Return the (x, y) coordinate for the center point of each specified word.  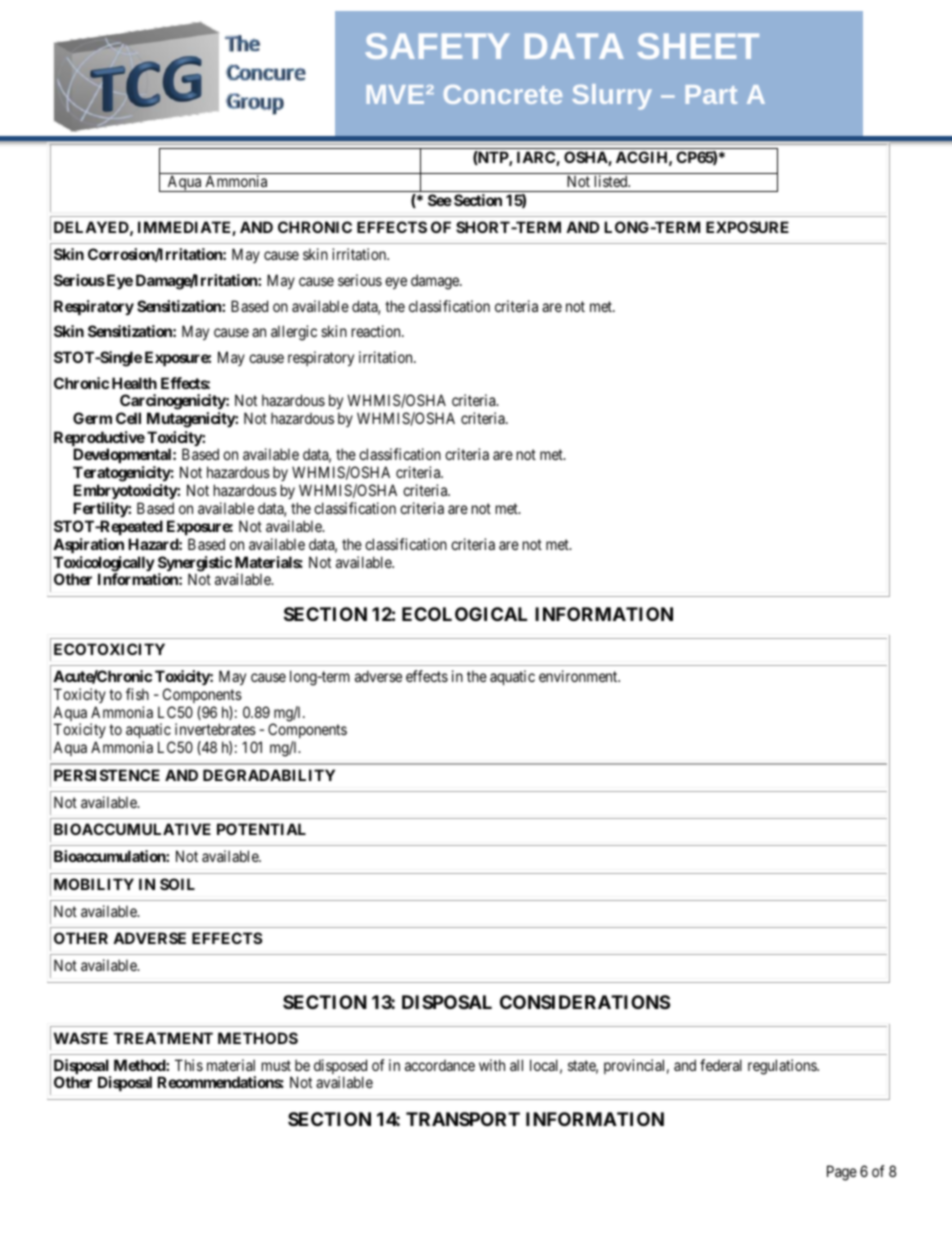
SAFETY (438, 46)
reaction (377, 331)
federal (721, 1065)
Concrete (503, 94)
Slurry (612, 97)
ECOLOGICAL (464, 614)
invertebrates (215, 729)
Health (134, 383)
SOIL (177, 884)
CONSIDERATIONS (585, 1002)
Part (711, 94)
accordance (440, 1065)
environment (579, 676)
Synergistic (195, 565)
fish (137, 694)
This (189, 1065)
